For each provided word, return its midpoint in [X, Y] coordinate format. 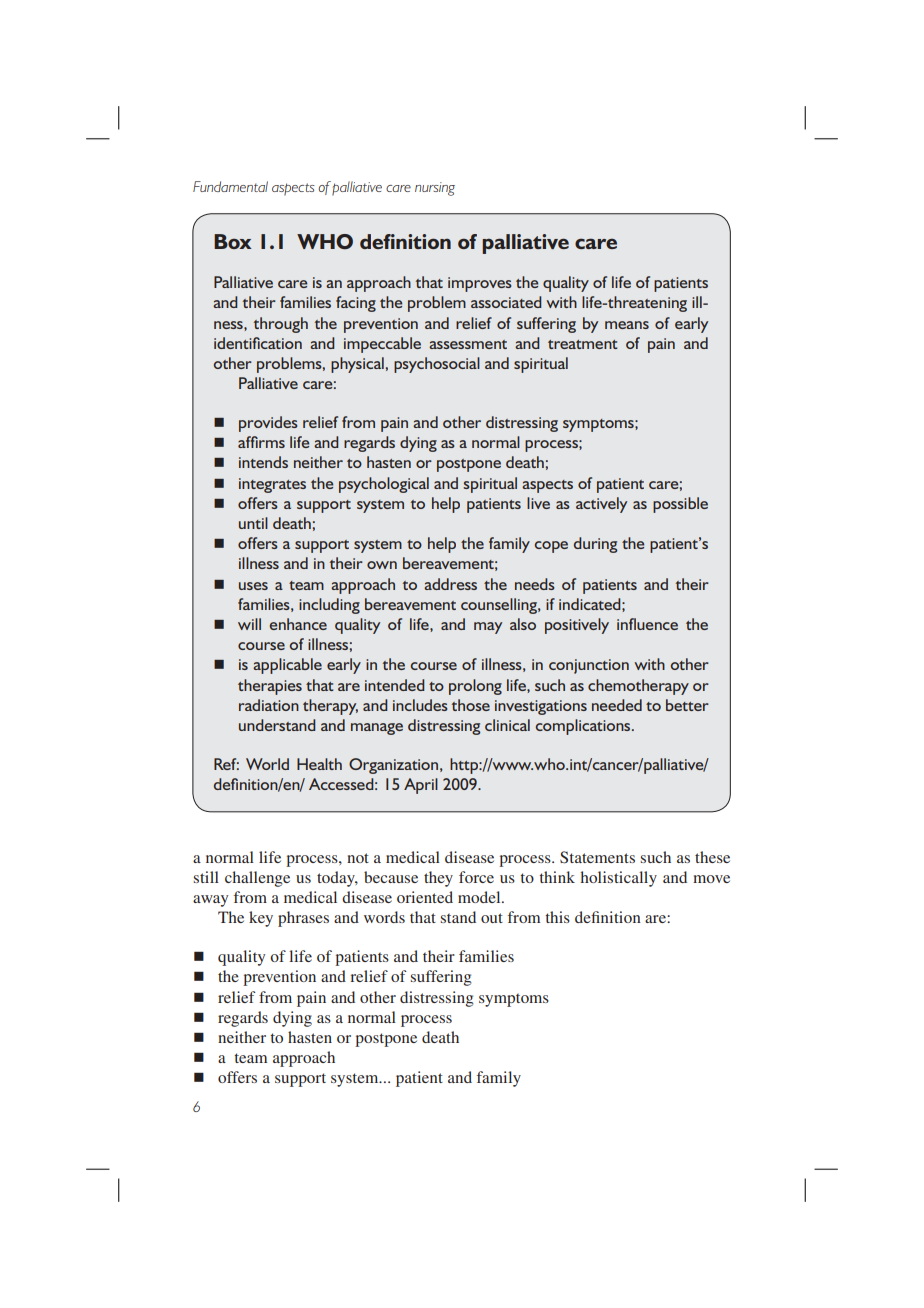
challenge [257, 879]
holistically [619, 879]
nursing [435, 189]
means [627, 325]
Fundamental [230, 186]
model [480, 897]
